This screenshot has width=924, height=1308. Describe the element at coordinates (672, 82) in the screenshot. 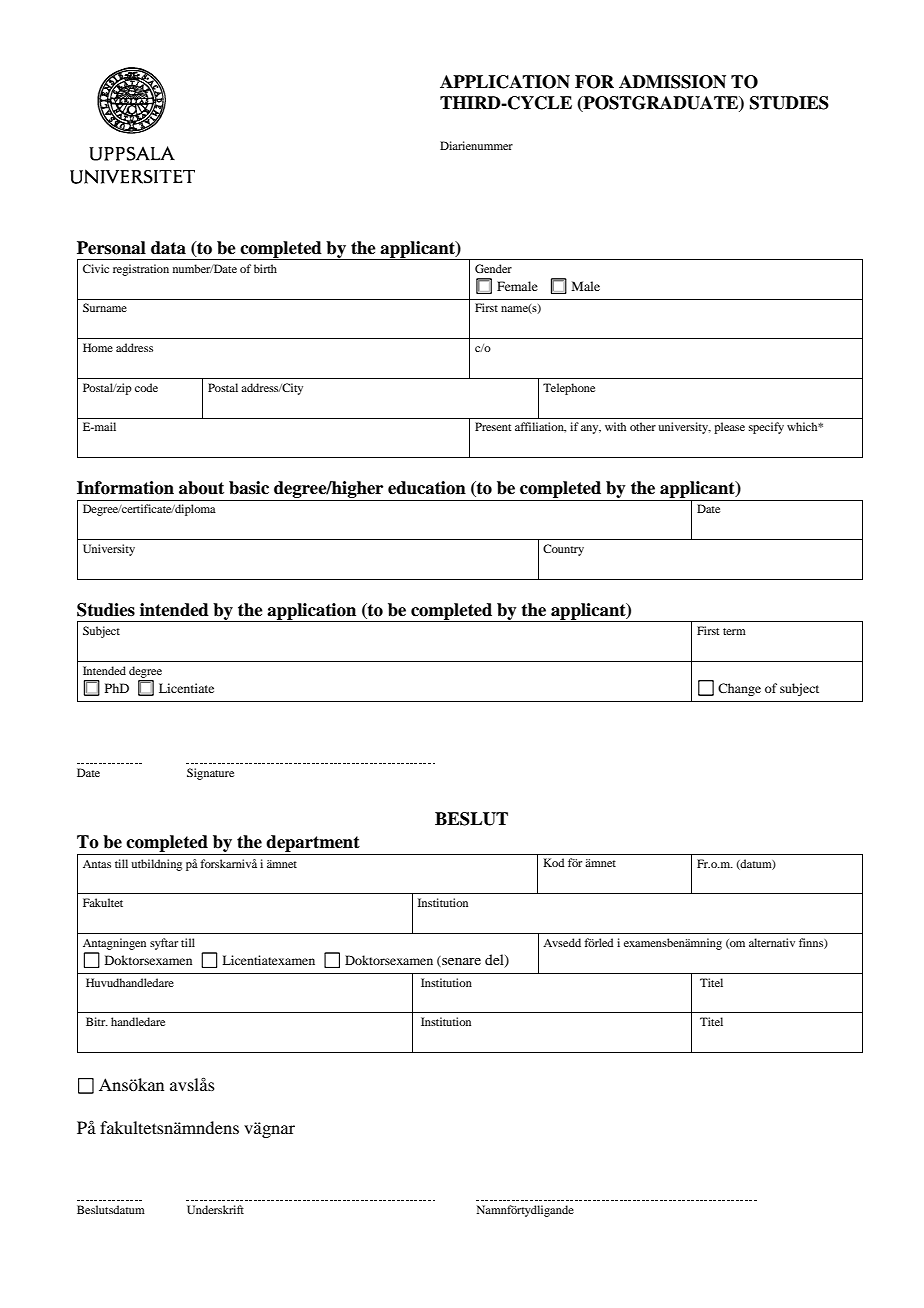

I see `ADMISSION` at that location.
